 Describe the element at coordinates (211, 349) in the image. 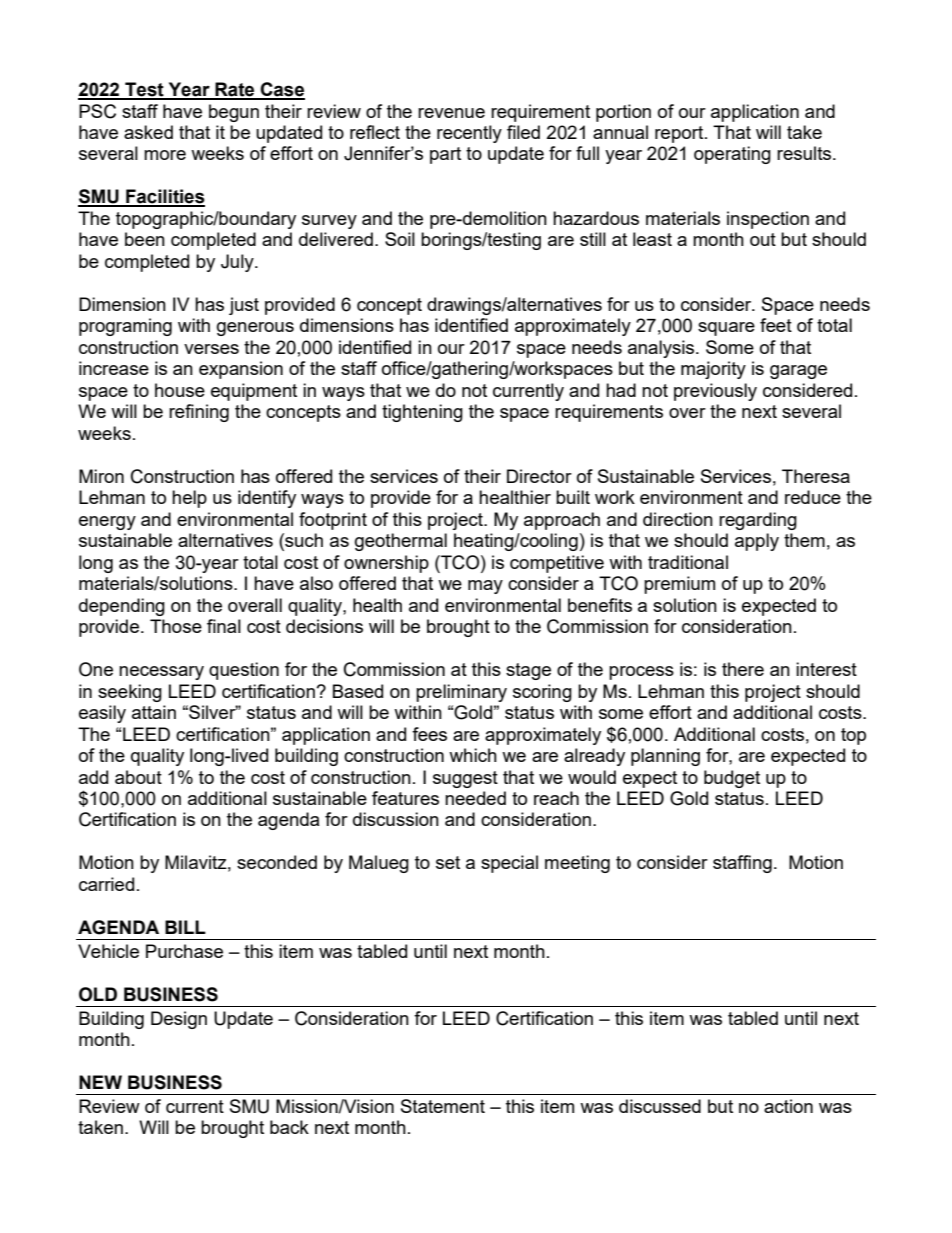

I see `verses` at that location.
